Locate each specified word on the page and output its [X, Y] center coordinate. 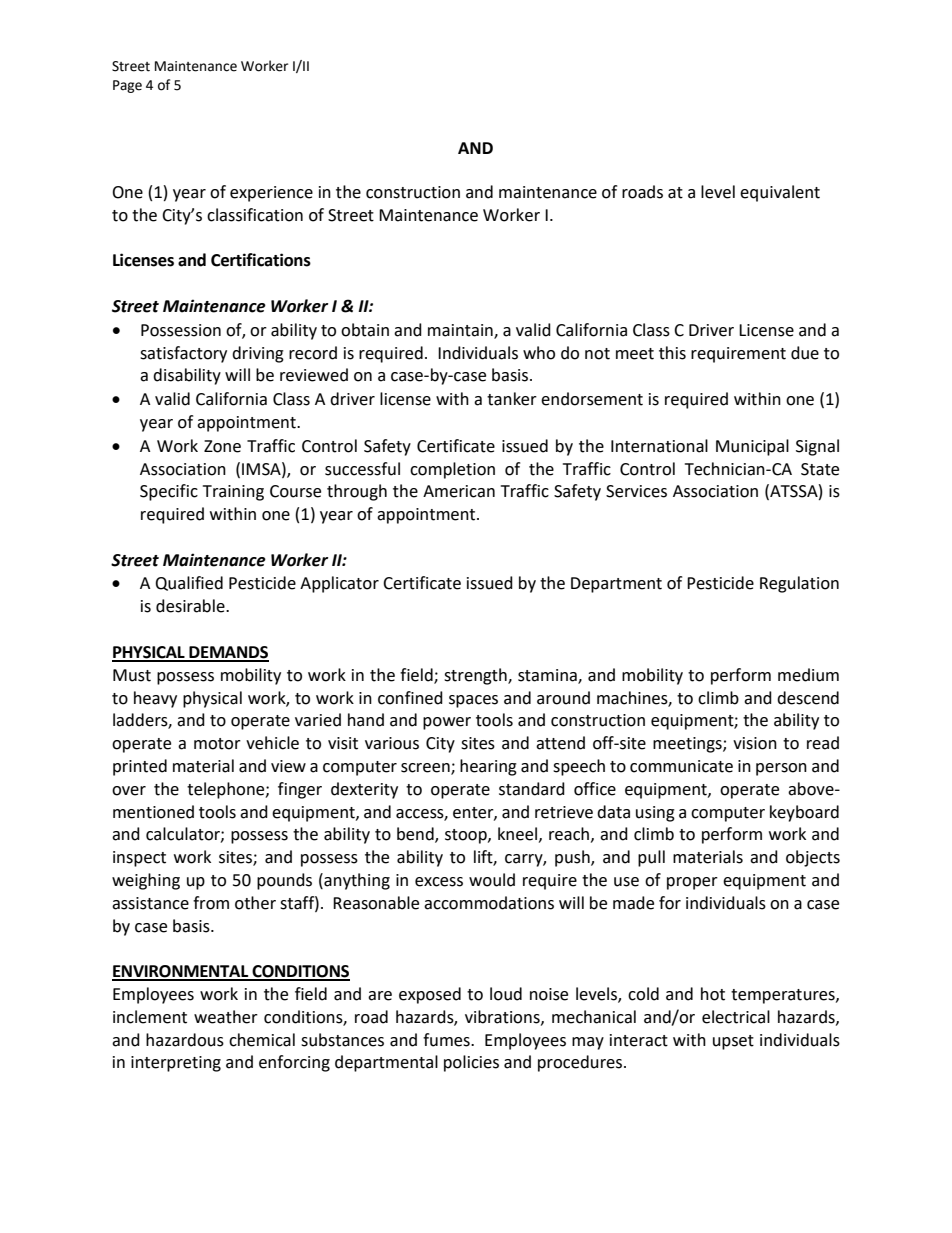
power [447, 723]
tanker [512, 399]
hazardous [185, 1040]
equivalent [780, 193]
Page [127, 86]
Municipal [752, 447]
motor [217, 744]
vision [755, 743]
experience [271, 194]
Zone [222, 446]
